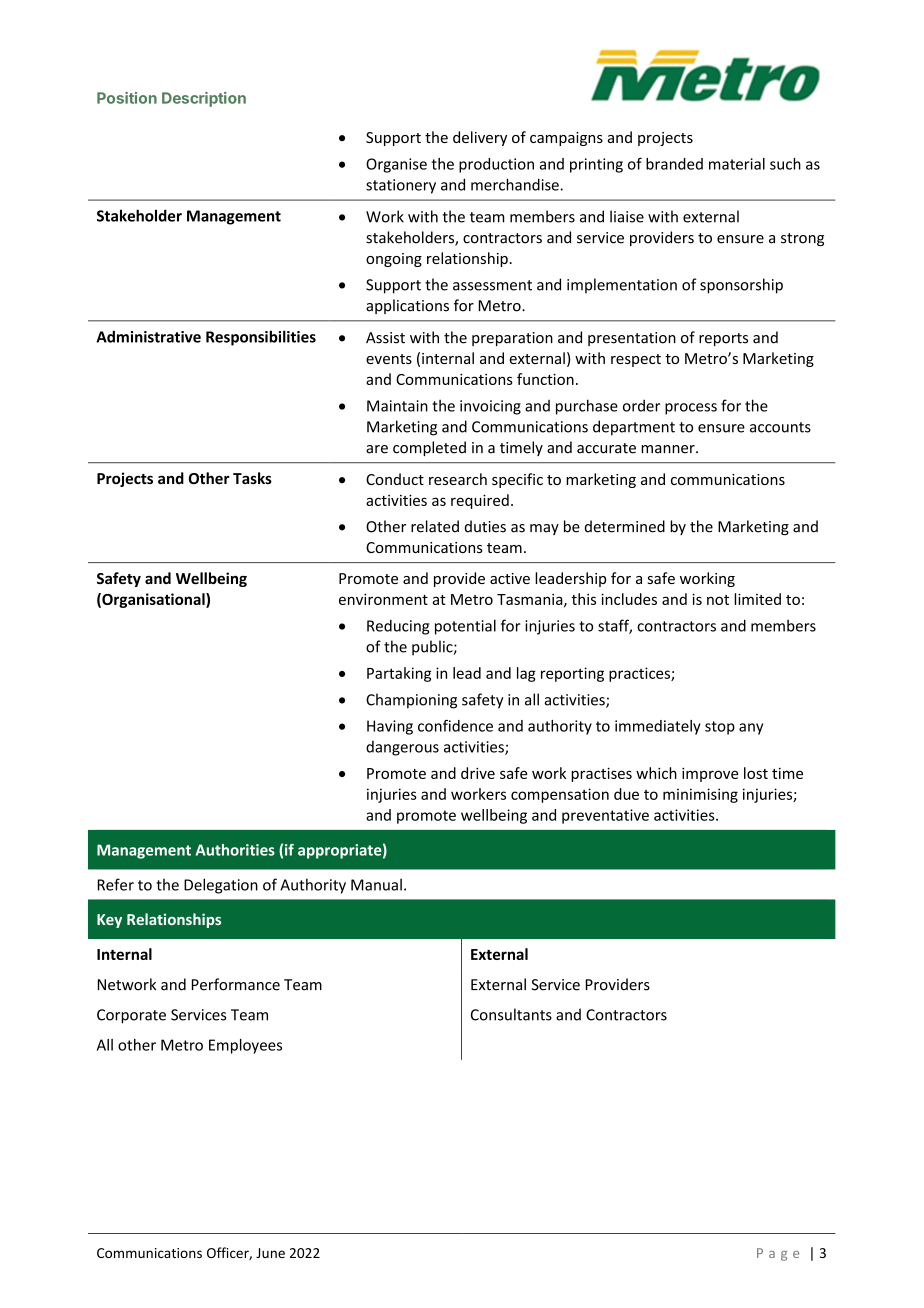 This document has height=1308, width=924. Describe the element at coordinates (511, 1014) in the document. I see `Consultants` at that location.
